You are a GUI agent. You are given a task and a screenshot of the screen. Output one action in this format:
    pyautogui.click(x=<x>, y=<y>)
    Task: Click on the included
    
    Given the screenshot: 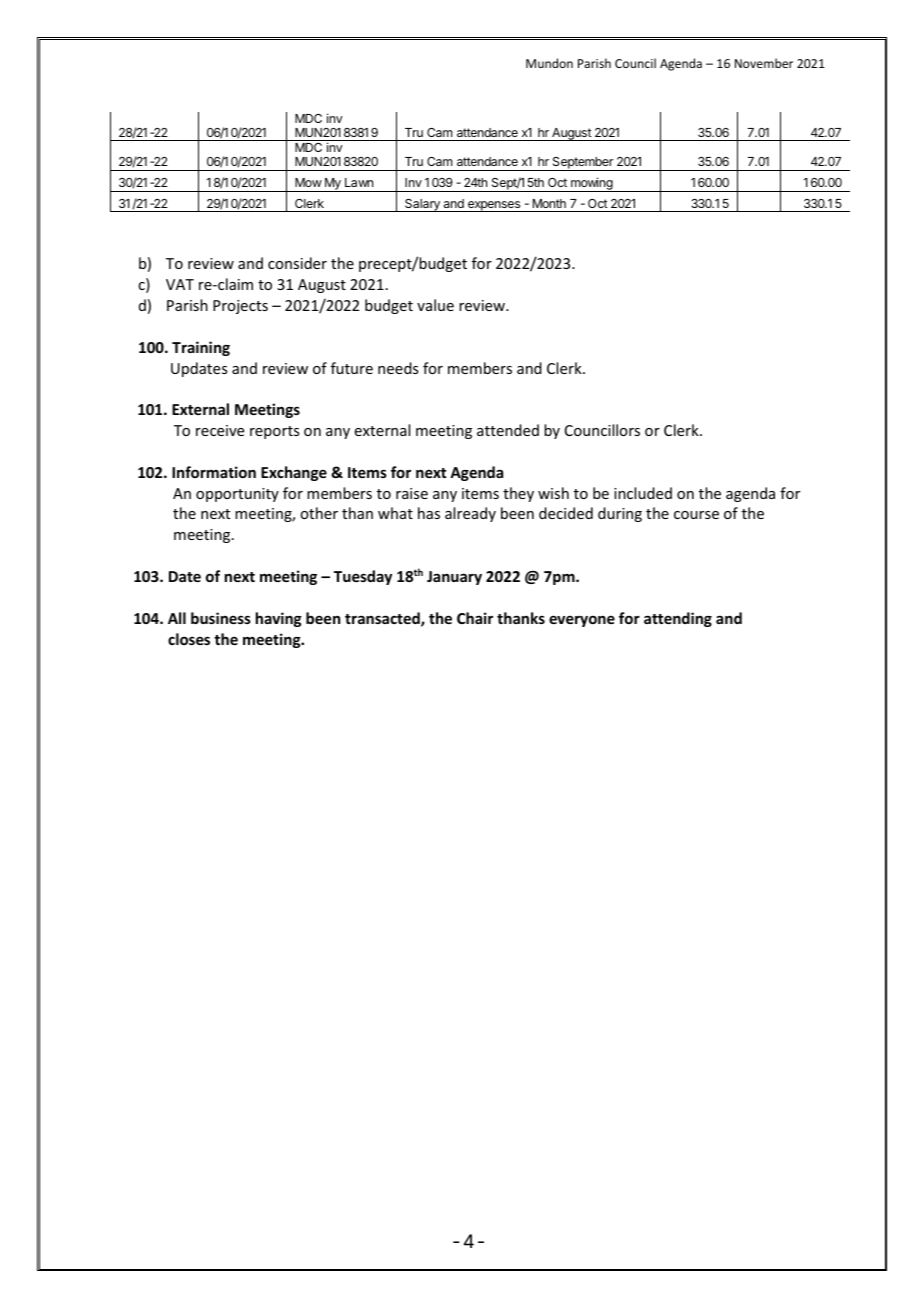 What is the action you would take?
    pyautogui.click(x=643, y=493)
